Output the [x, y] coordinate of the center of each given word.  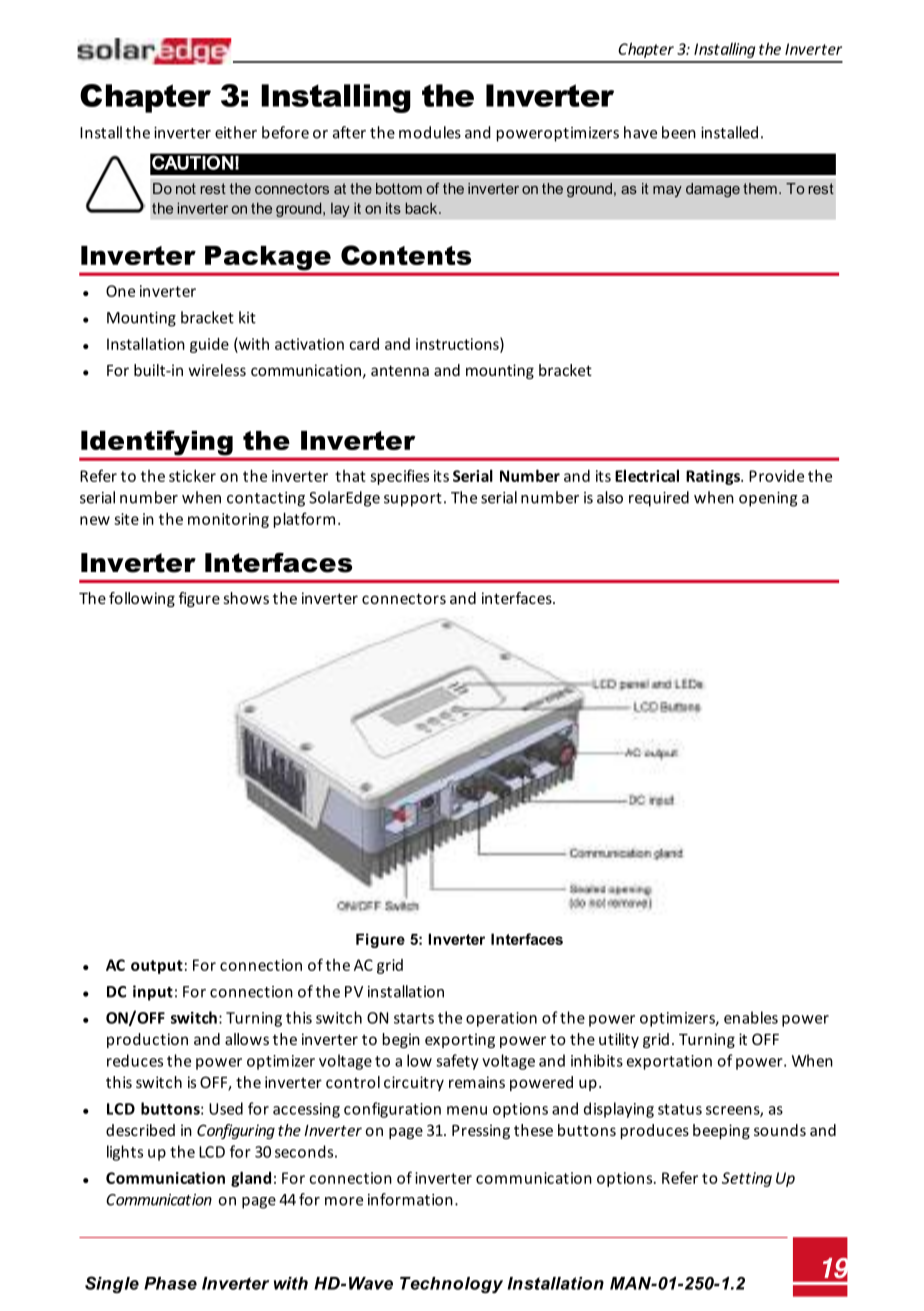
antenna [400, 370]
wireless [217, 370]
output [157, 967]
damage [713, 190]
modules [430, 132]
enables [751, 1017]
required [659, 499]
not [186, 188]
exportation [669, 1062]
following [142, 599]
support [413, 500]
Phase [170, 1283]
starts [414, 1018]
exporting [460, 1040]
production [147, 1040]
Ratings [714, 477]
